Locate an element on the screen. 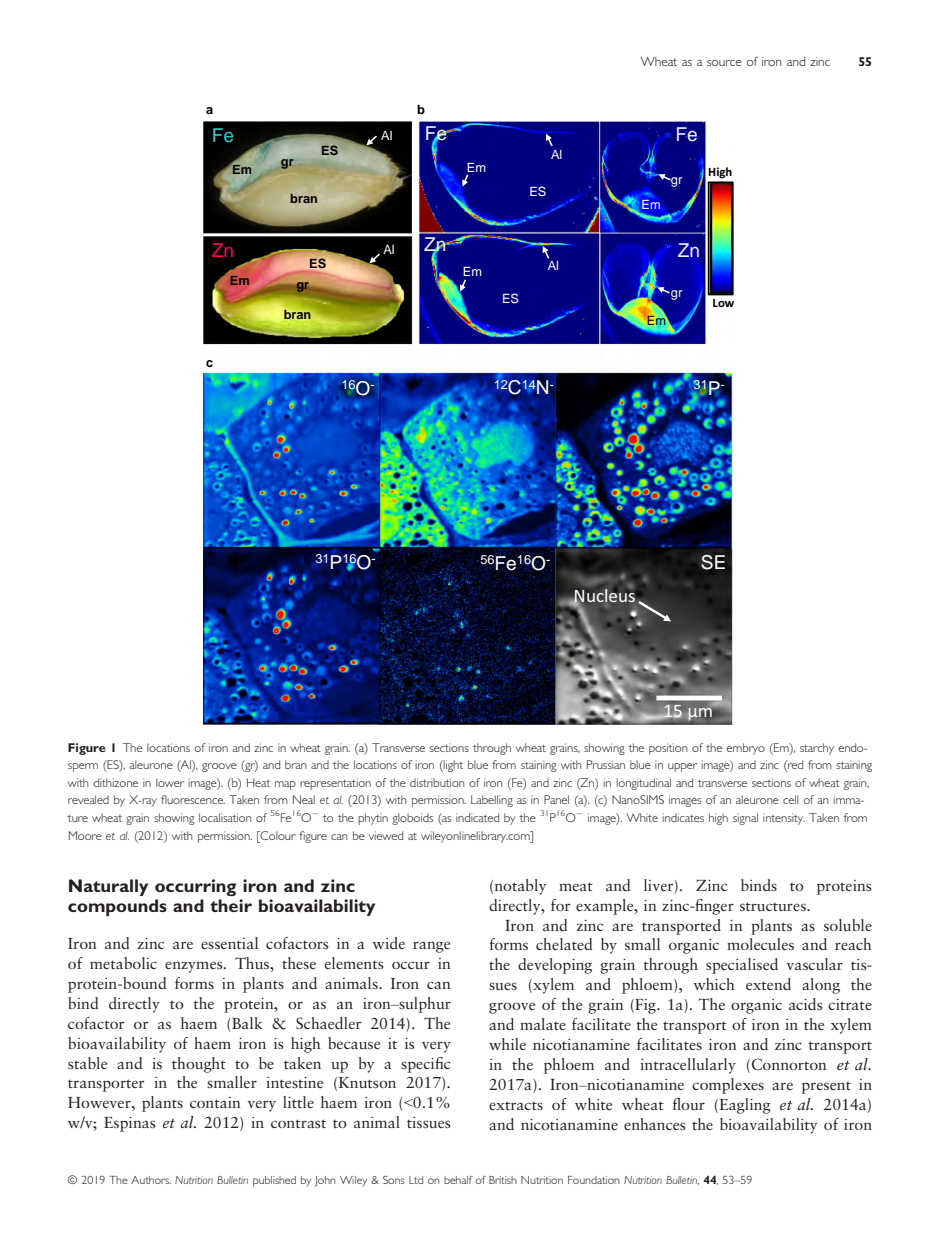  signal is located at coordinates (745, 819).
